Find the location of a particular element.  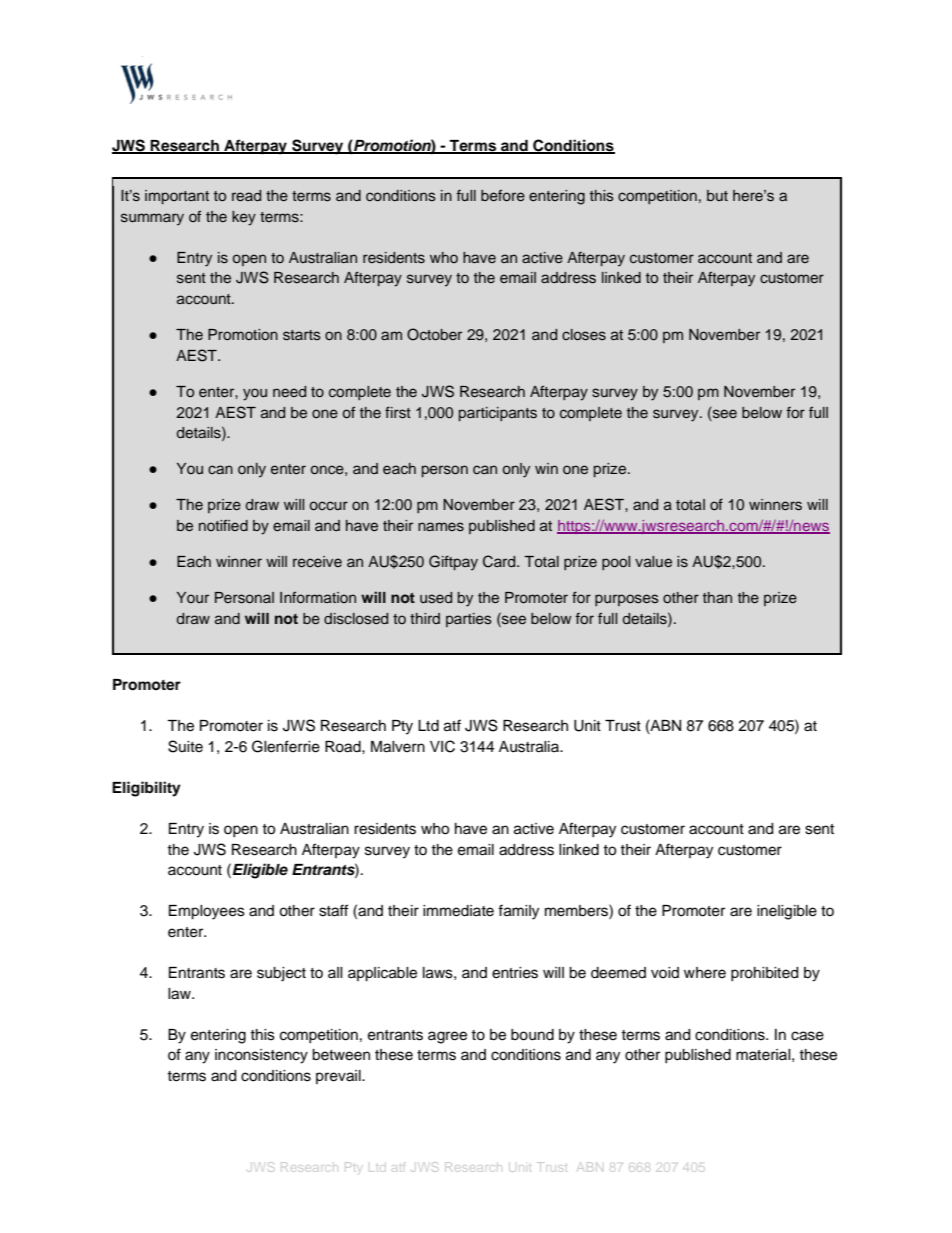

key is located at coordinates (244, 218).
